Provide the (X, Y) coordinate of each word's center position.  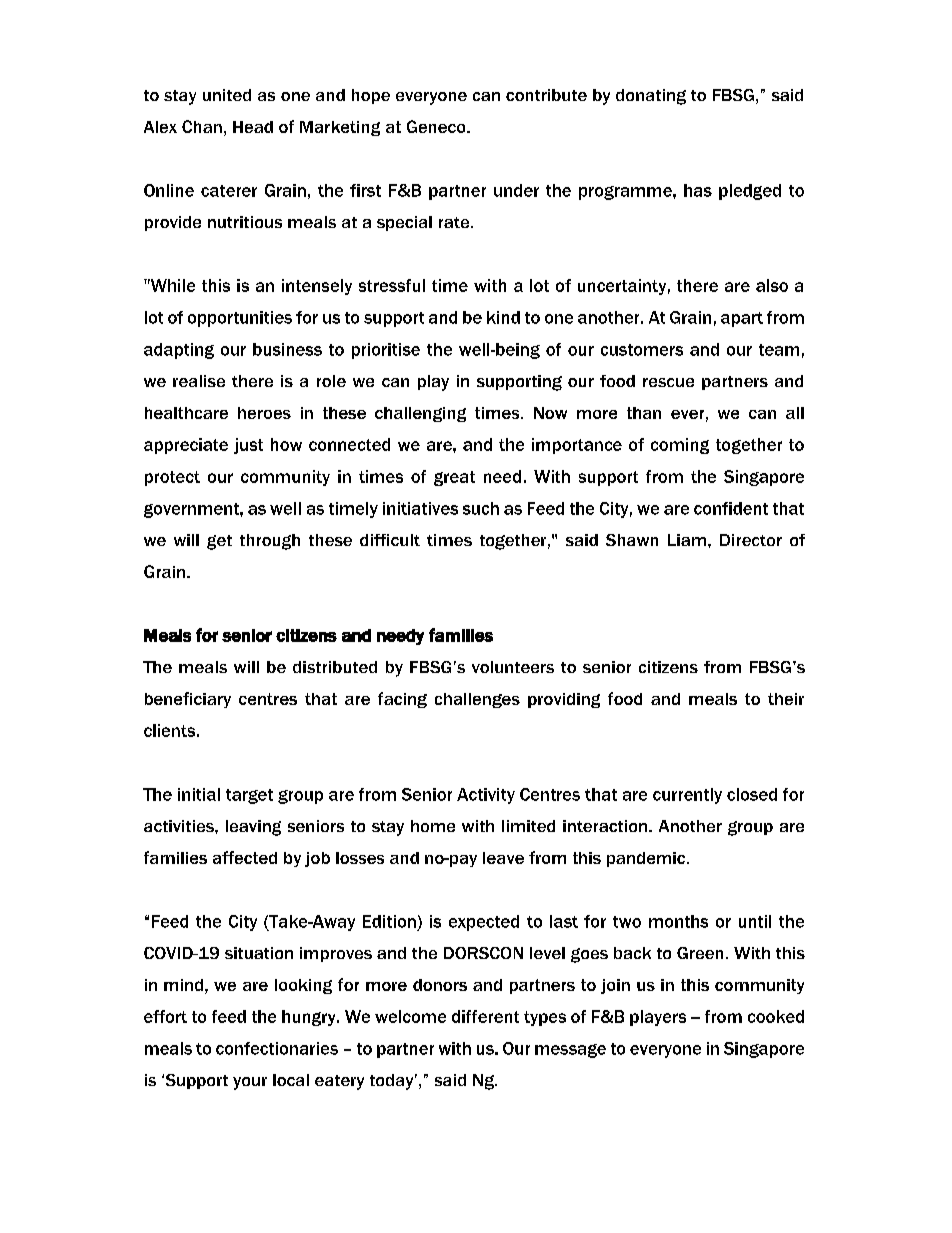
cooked (776, 1016)
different (485, 1016)
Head (253, 127)
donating (651, 97)
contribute (546, 95)
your (250, 1083)
